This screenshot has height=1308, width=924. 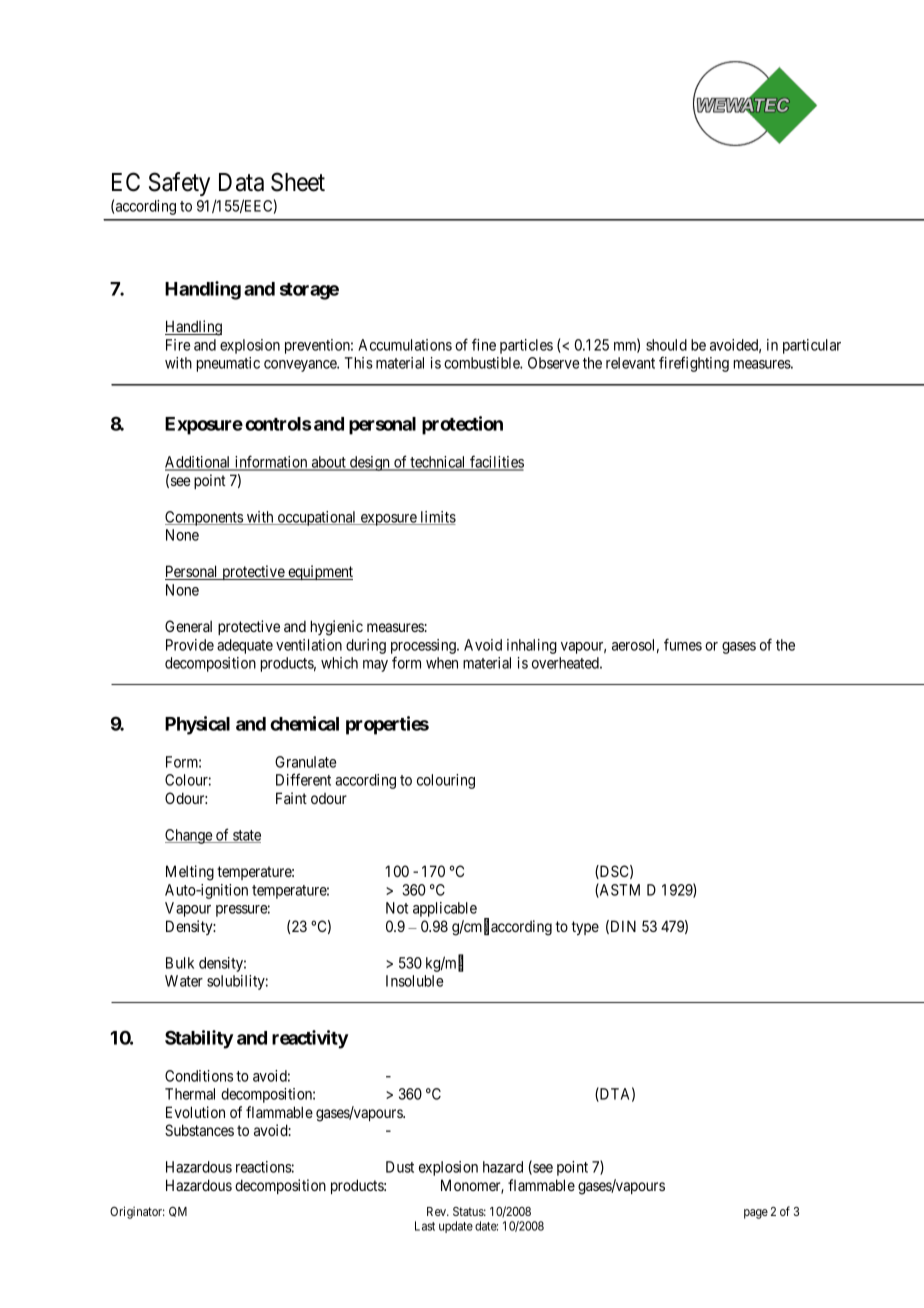 What do you see at coordinates (414, 981) in the screenshot?
I see `Insoluble` at bounding box center [414, 981].
